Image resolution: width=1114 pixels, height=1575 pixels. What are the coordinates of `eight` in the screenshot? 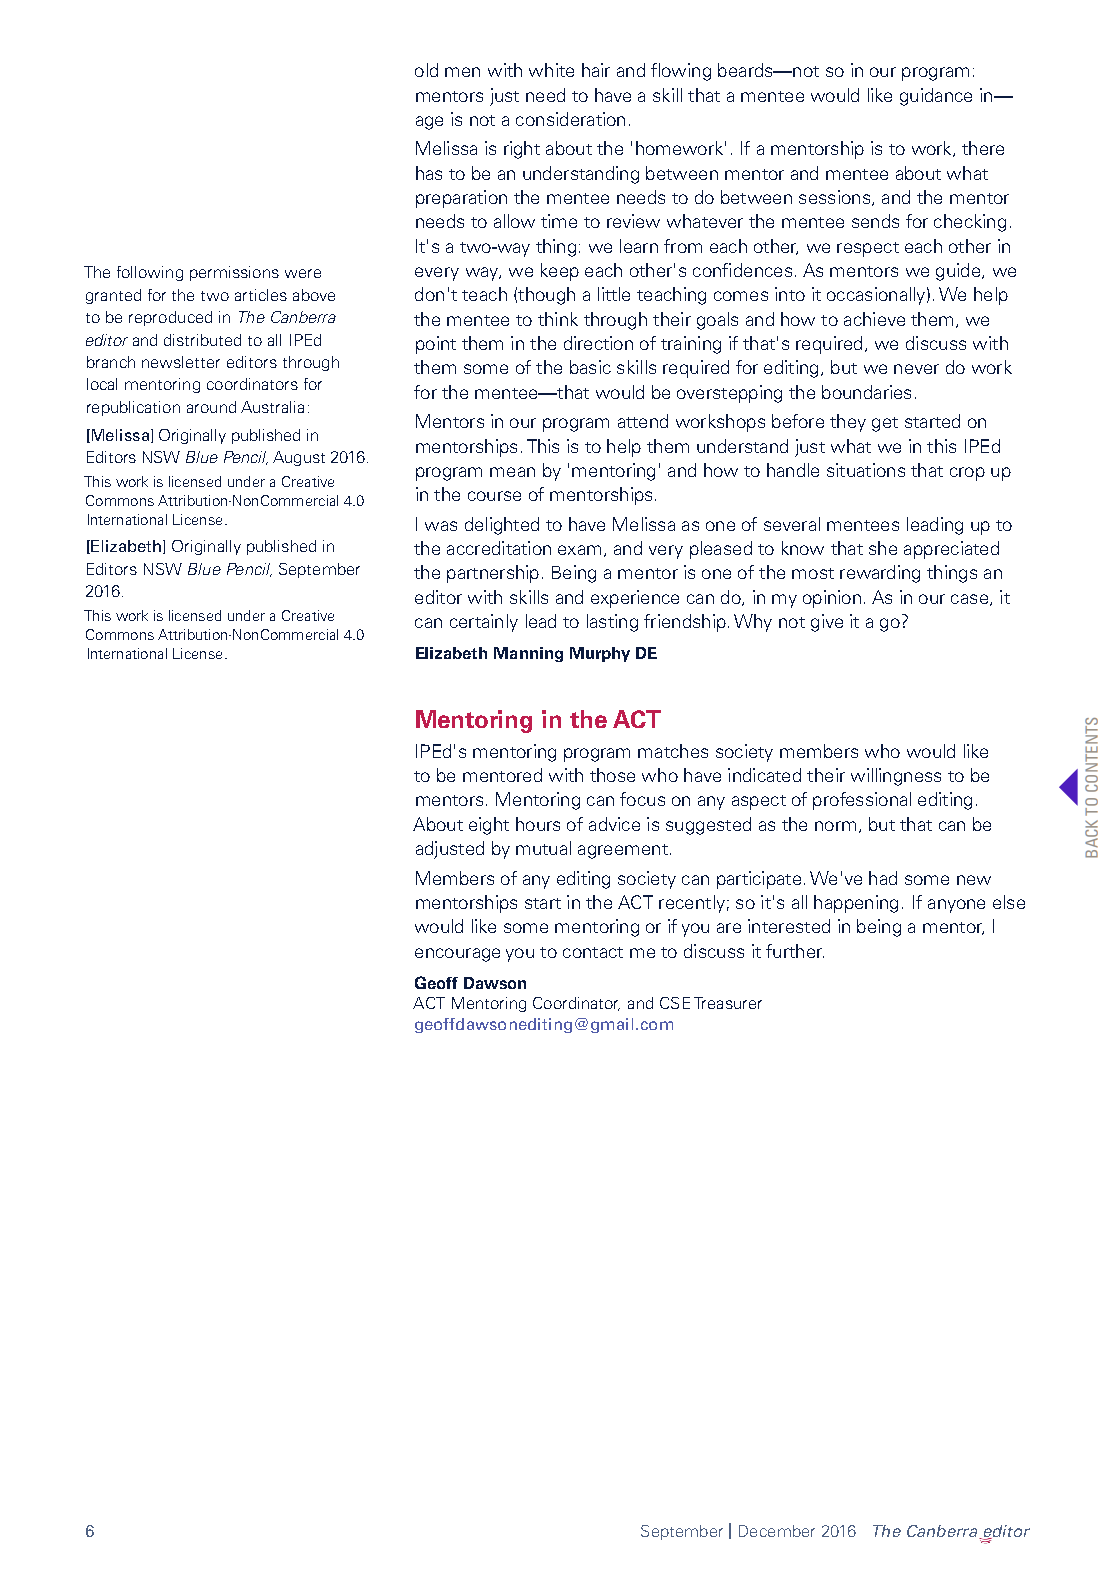 It's located at (489, 826).
